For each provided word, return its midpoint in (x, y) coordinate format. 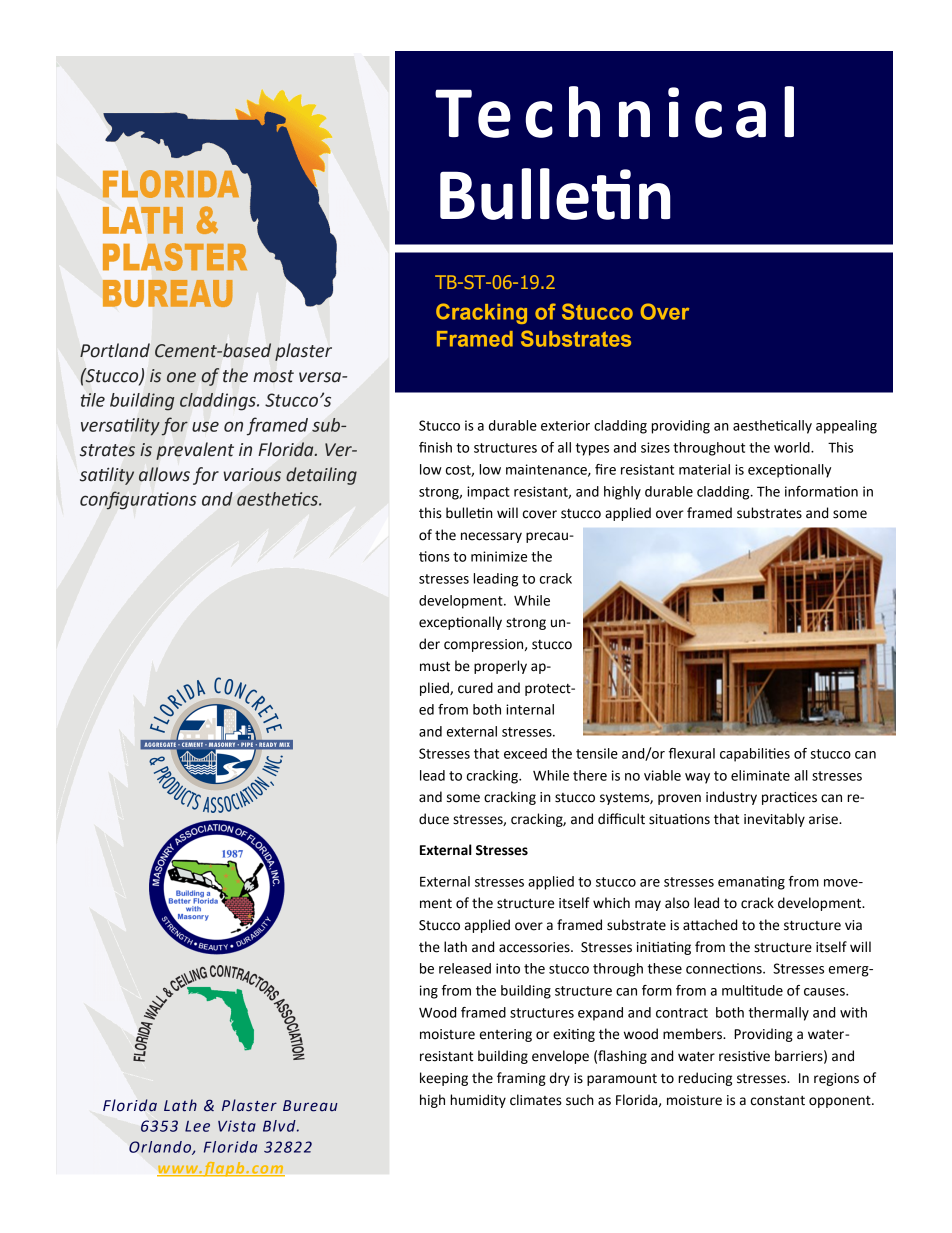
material (704, 469)
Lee (197, 1126)
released (465, 968)
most (273, 376)
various (252, 475)
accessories (535, 947)
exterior (565, 425)
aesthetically (772, 427)
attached (710, 925)
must (435, 667)
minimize (499, 556)
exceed (525, 753)
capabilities (755, 755)
